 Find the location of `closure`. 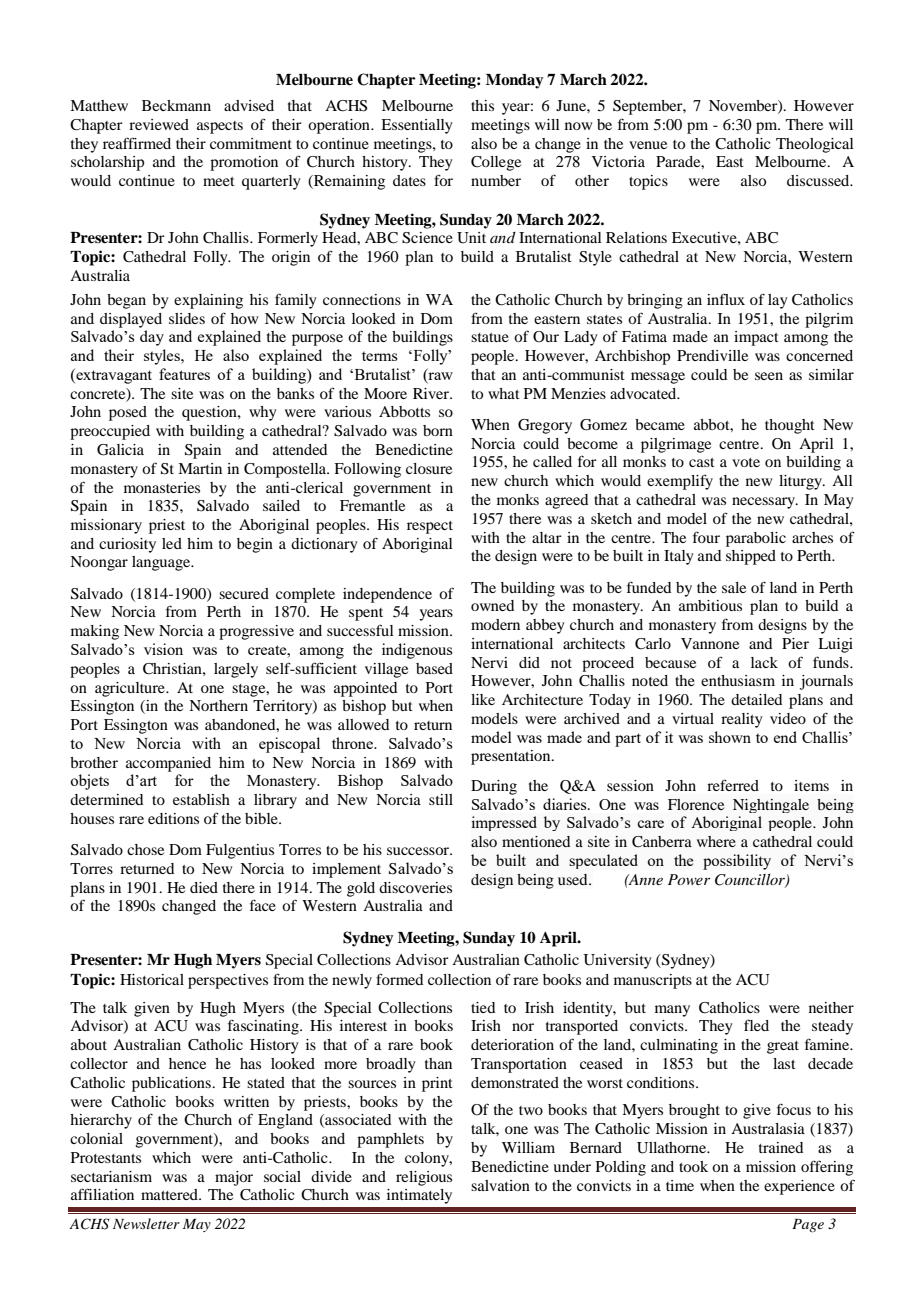

closure is located at coordinates (429, 468).
